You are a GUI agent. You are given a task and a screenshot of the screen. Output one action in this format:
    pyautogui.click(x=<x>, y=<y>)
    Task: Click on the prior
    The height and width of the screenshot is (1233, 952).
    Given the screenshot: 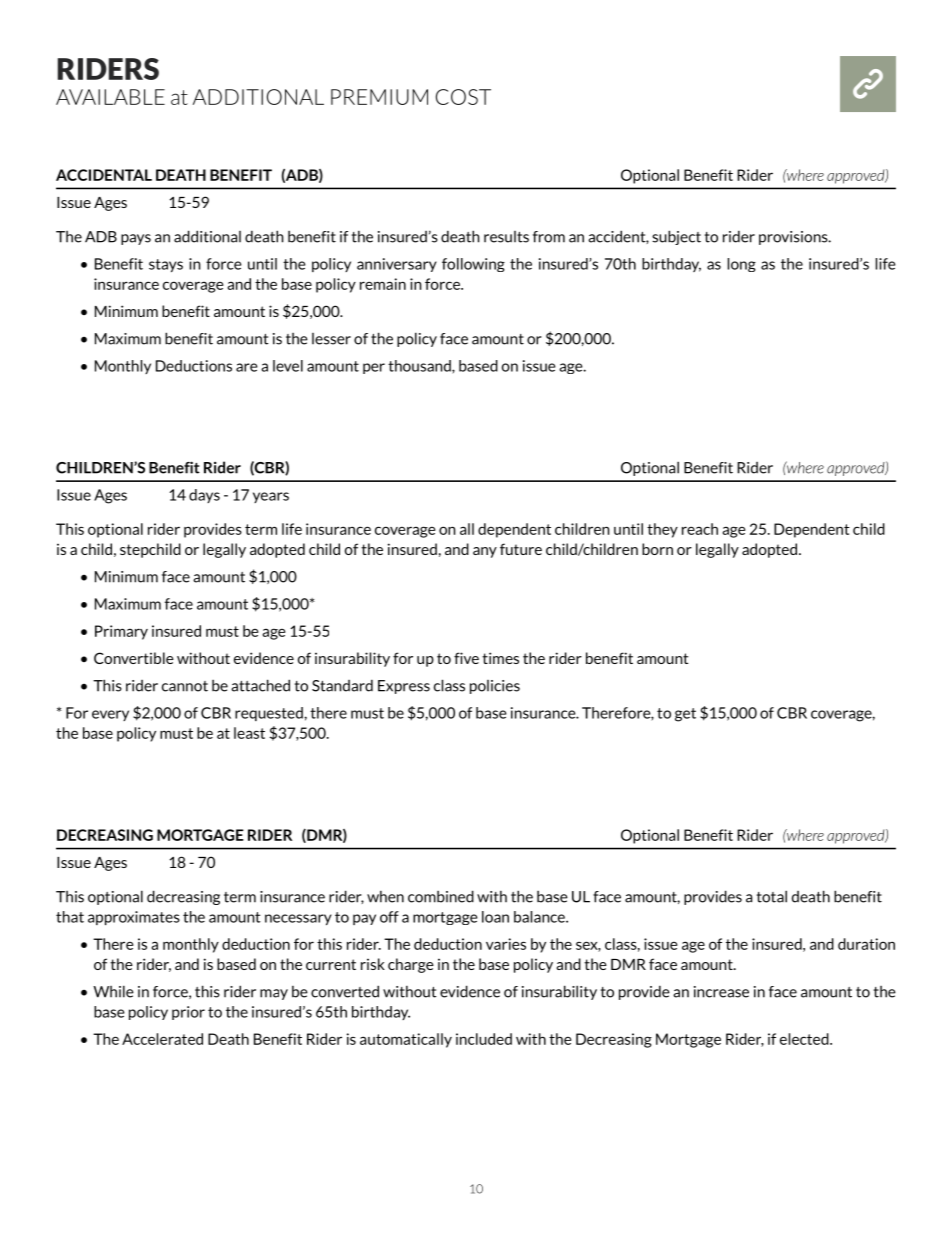 What is the action you would take?
    pyautogui.click(x=188, y=1013)
